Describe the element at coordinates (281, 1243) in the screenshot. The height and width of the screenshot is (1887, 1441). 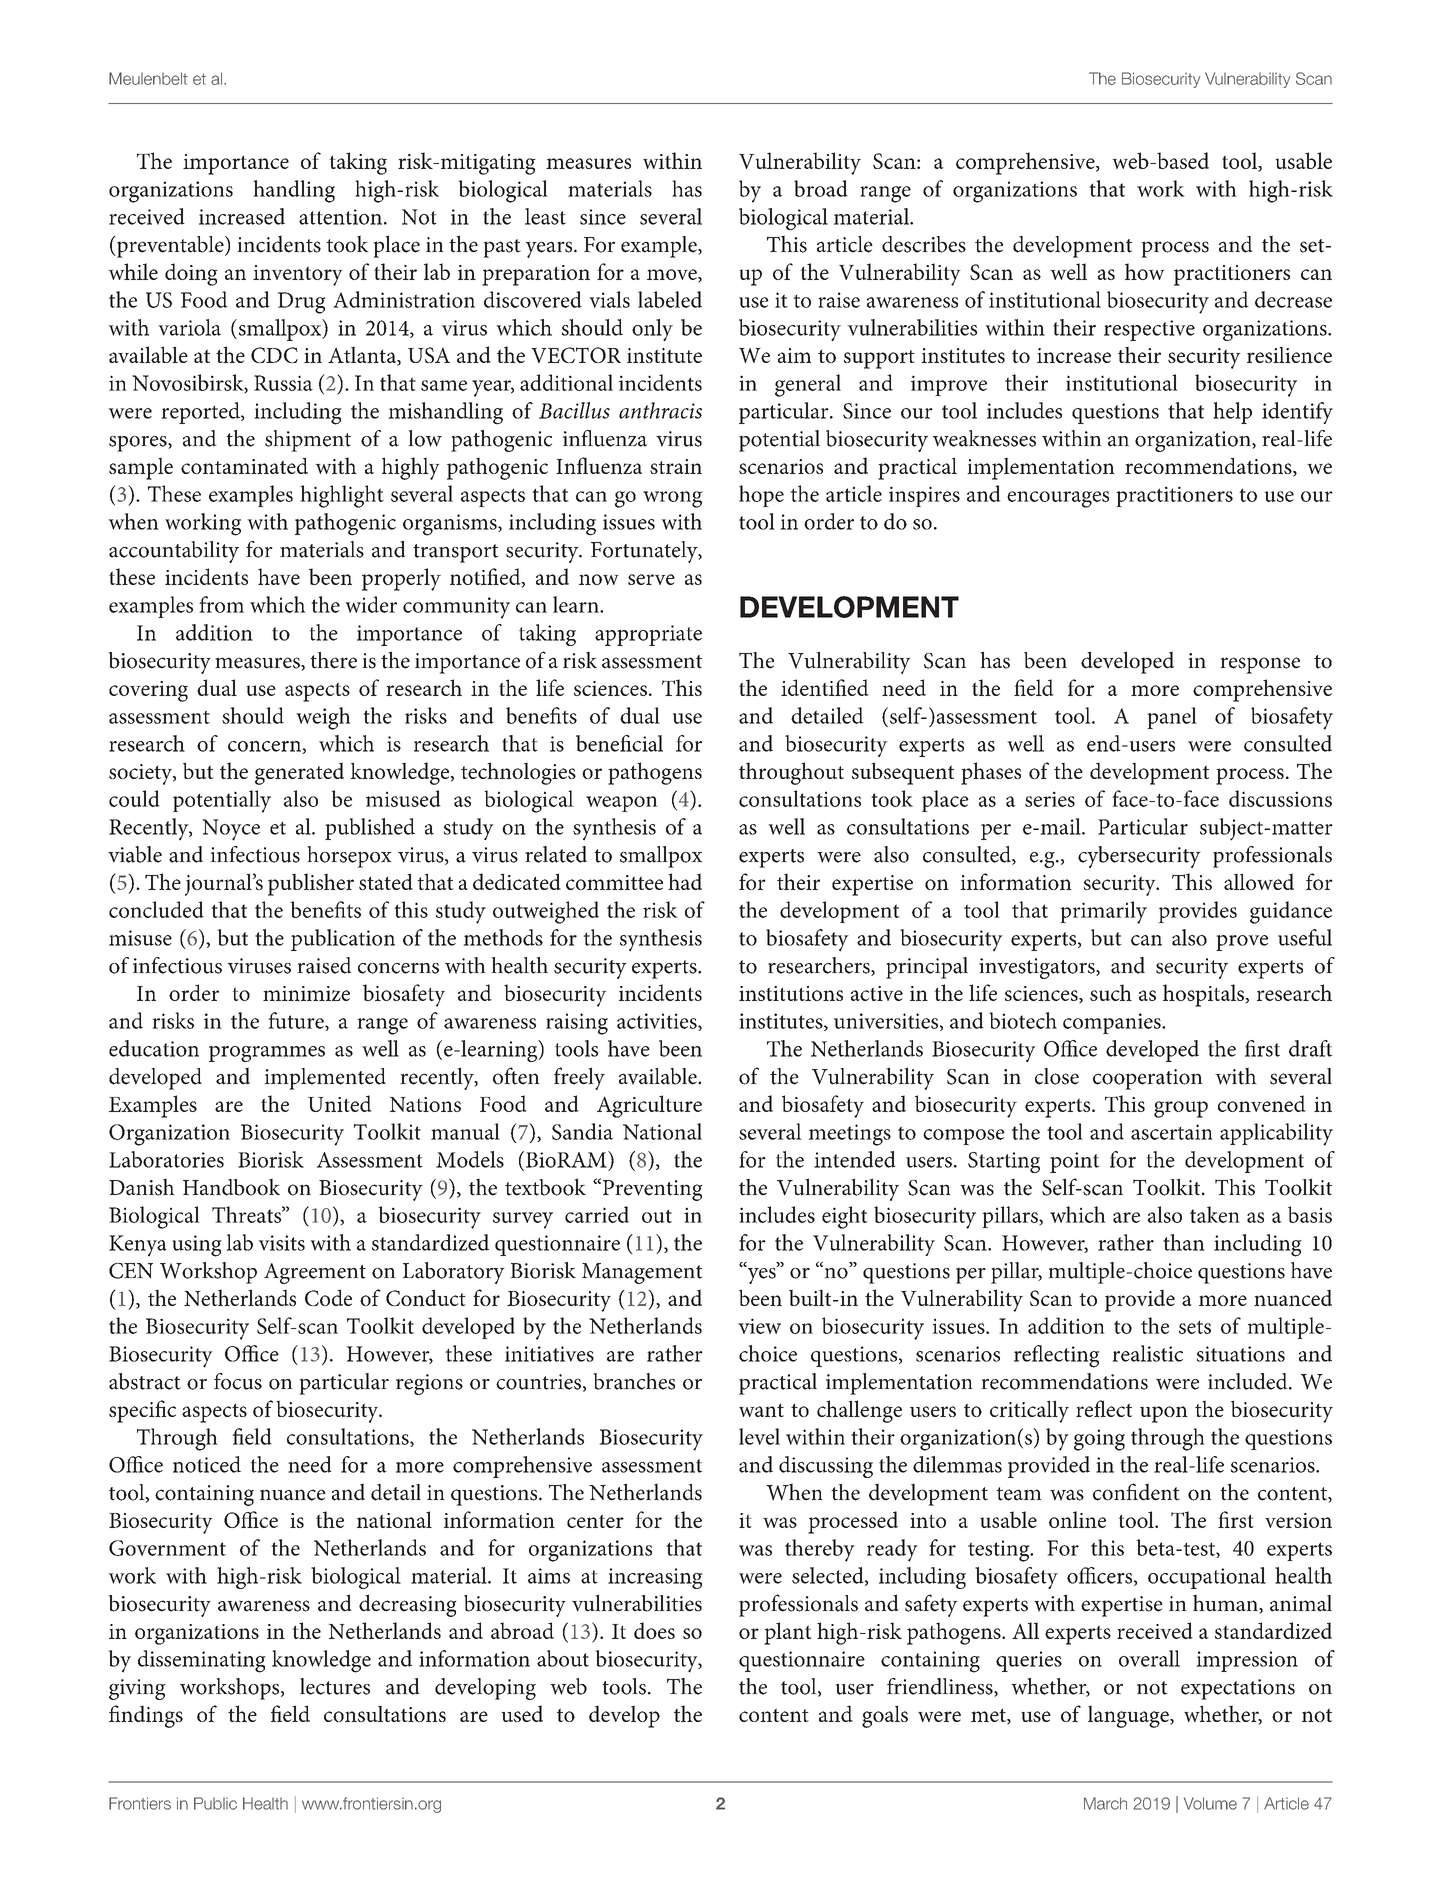
I see `visits` at that location.
